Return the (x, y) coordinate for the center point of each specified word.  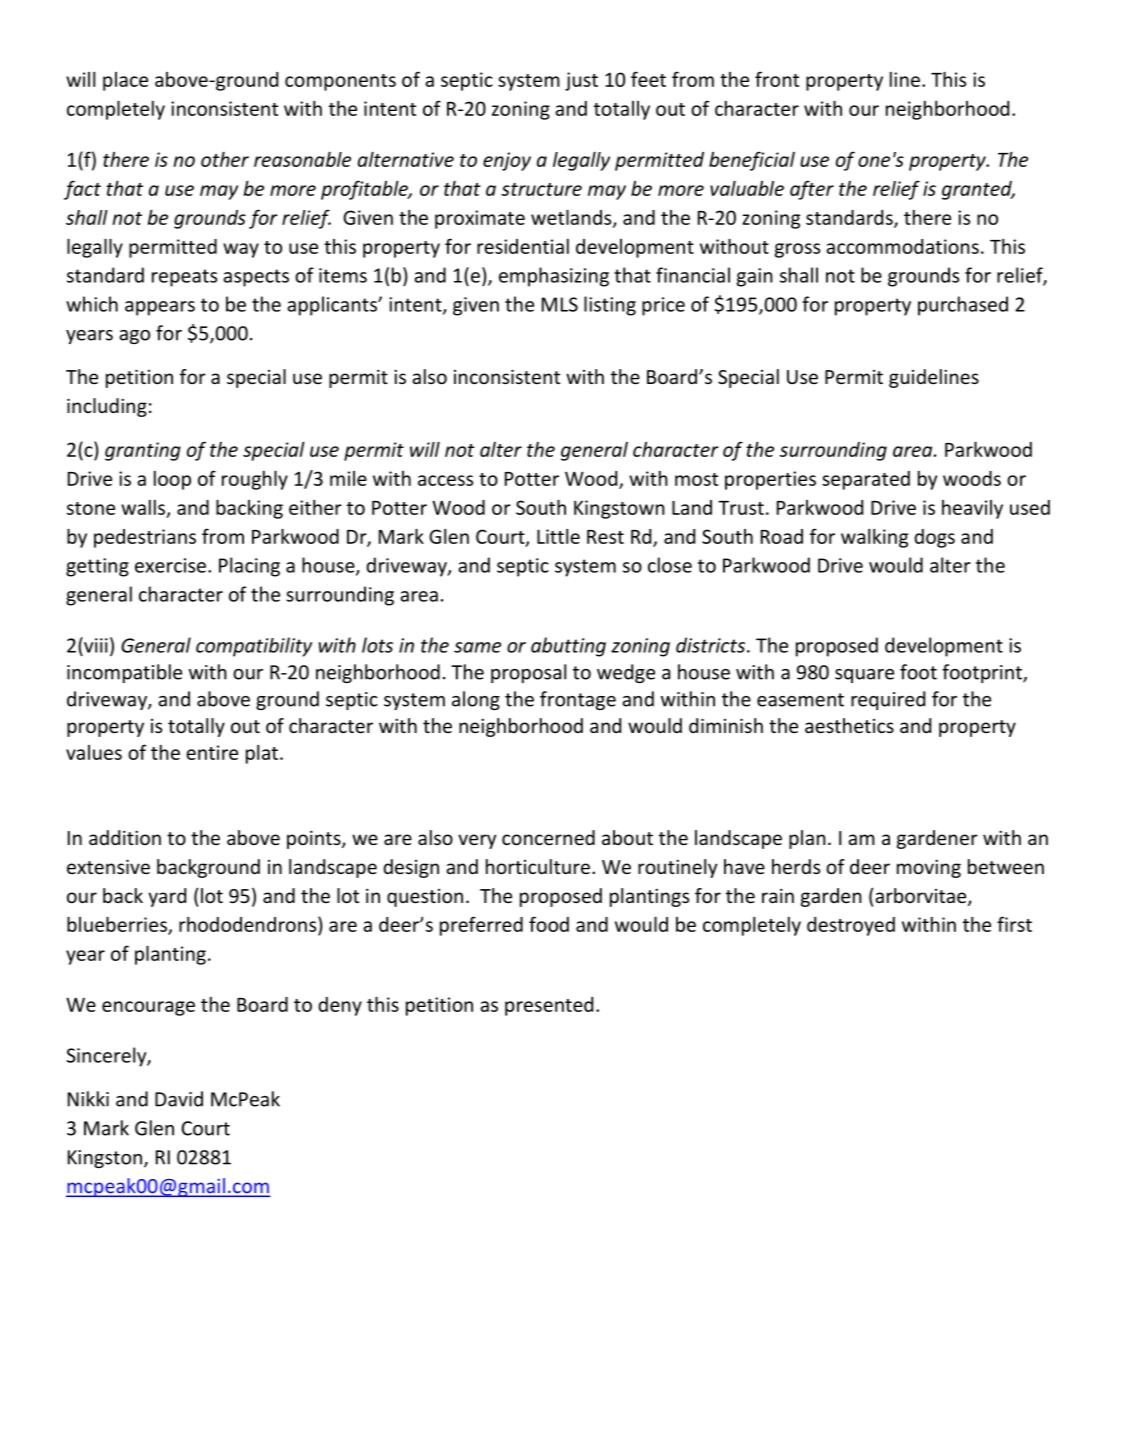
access (445, 480)
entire (212, 752)
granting (143, 451)
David (179, 1099)
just (581, 81)
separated (866, 480)
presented (549, 1006)
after (812, 190)
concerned (548, 837)
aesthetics (849, 725)
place (125, 81)
